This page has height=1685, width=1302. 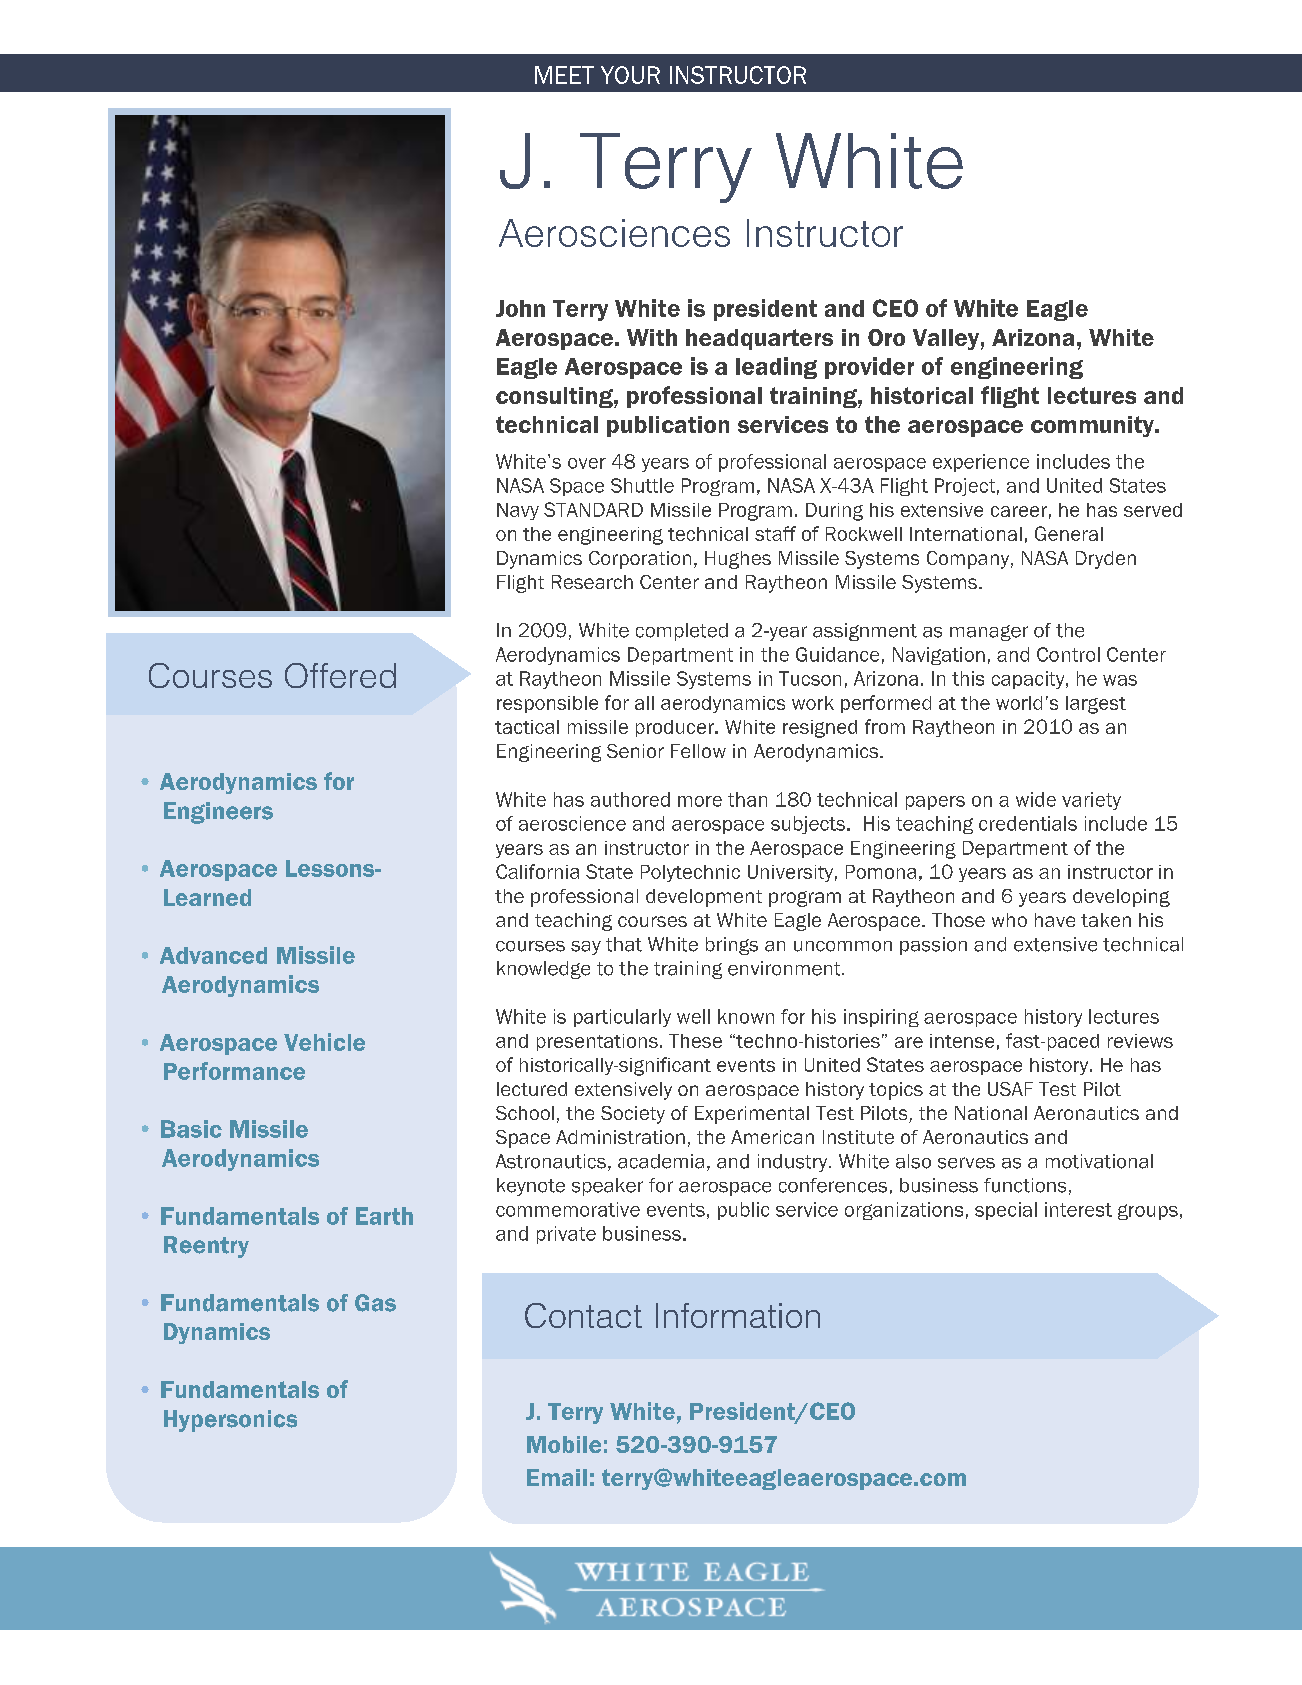 What do you see at coordinates (234, 1071) in the page?
I see `Performance` at bounding box center [234, 1071].
